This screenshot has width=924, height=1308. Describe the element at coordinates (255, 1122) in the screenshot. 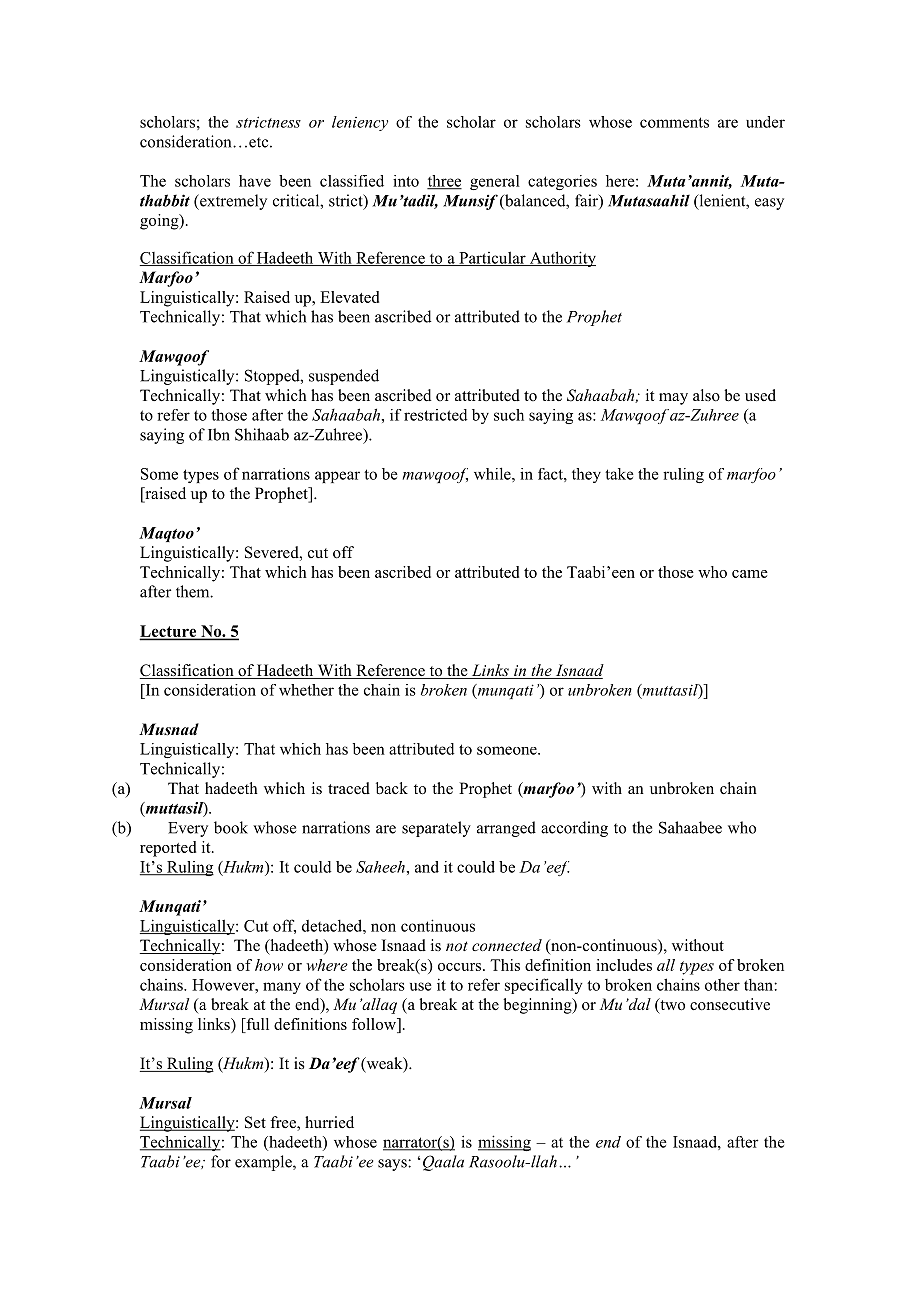

I see `Set` at that location.
